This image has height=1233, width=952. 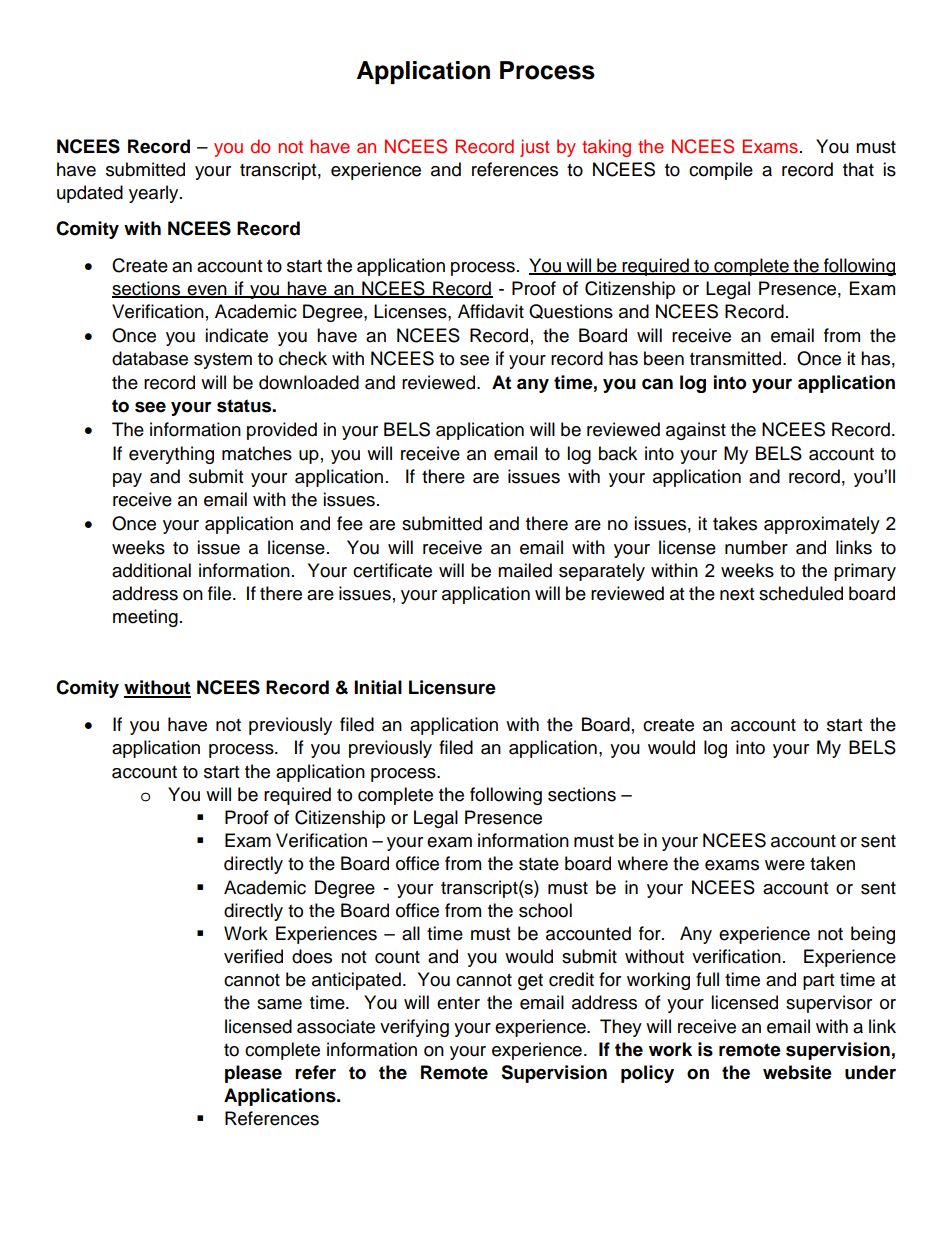 What do you see at coordinates (414, 1028) in the image?
I see `verifying` at bounding box center [414, 1028].
